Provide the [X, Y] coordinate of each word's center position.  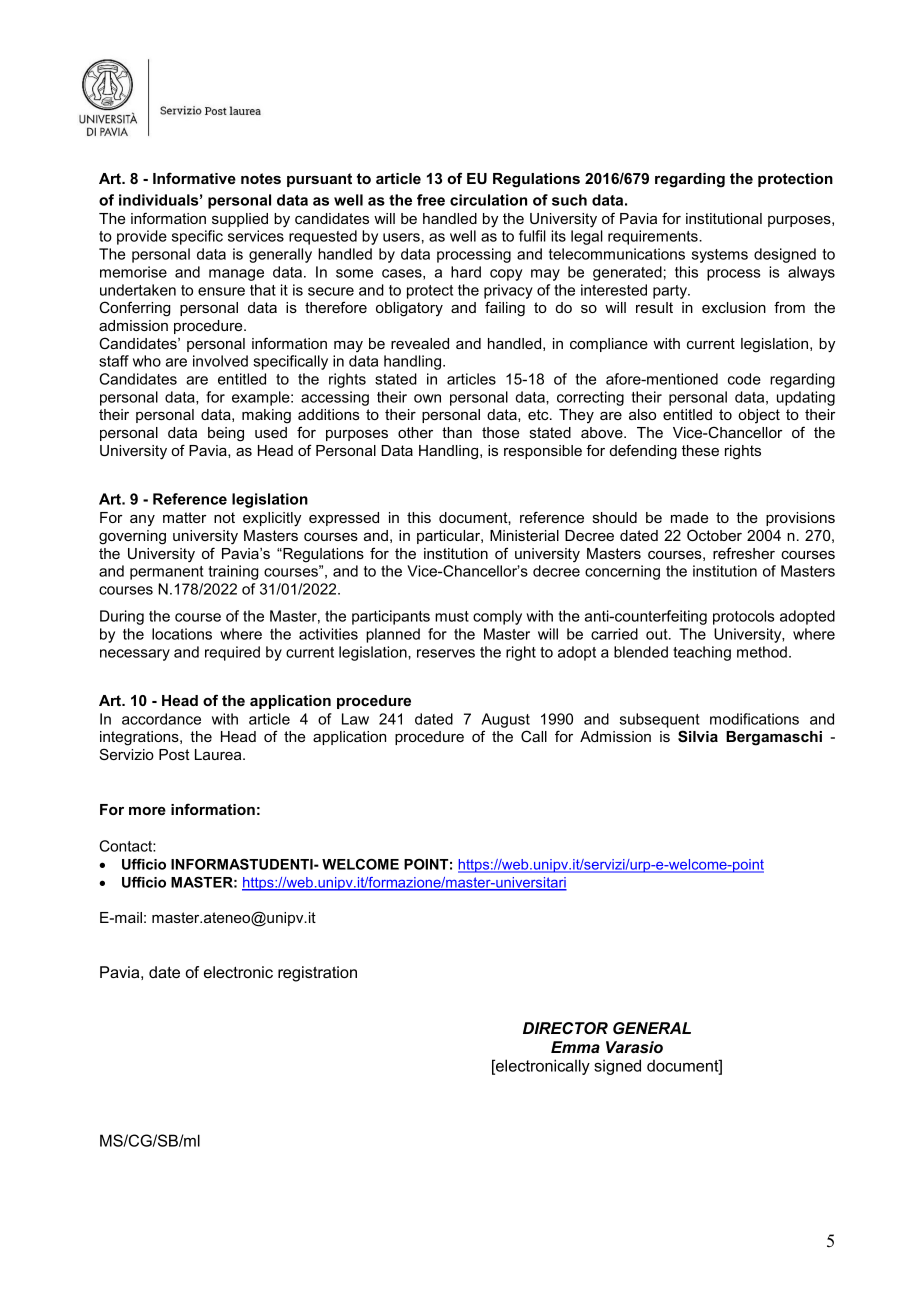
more [147, 811]
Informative [194, 178]
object [759, 416]
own [427, 398]
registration [317, 974]
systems [720, 256]
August [505, 720]
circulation [488, 200]
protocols [743, 617]
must [452, 616]
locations [182, 634]
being [226, 434]
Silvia [698, 736]
